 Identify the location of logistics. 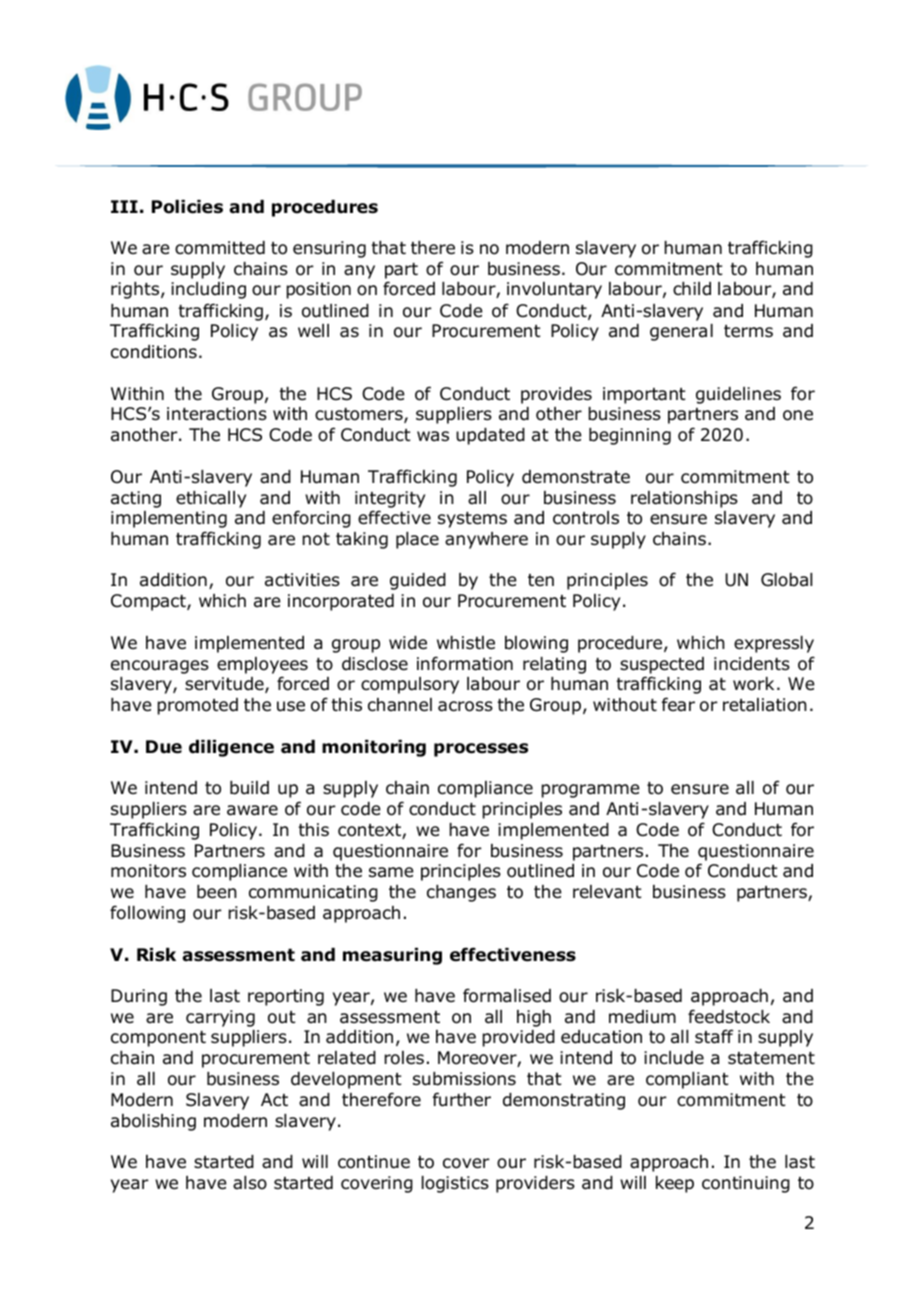
(455, 1184).
